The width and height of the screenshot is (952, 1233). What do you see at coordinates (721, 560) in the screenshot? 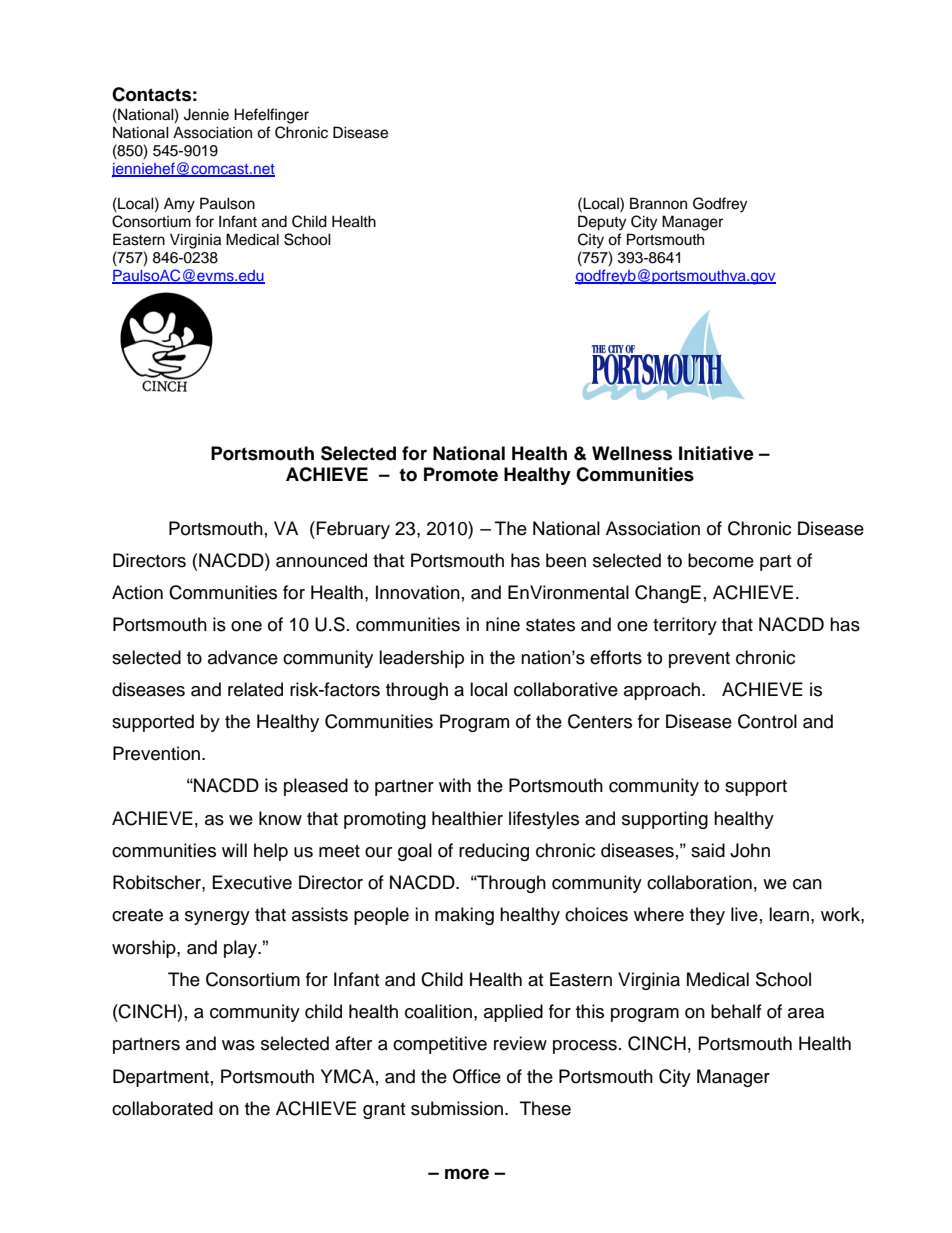
I see `become` at bounding box center [721, 560].
